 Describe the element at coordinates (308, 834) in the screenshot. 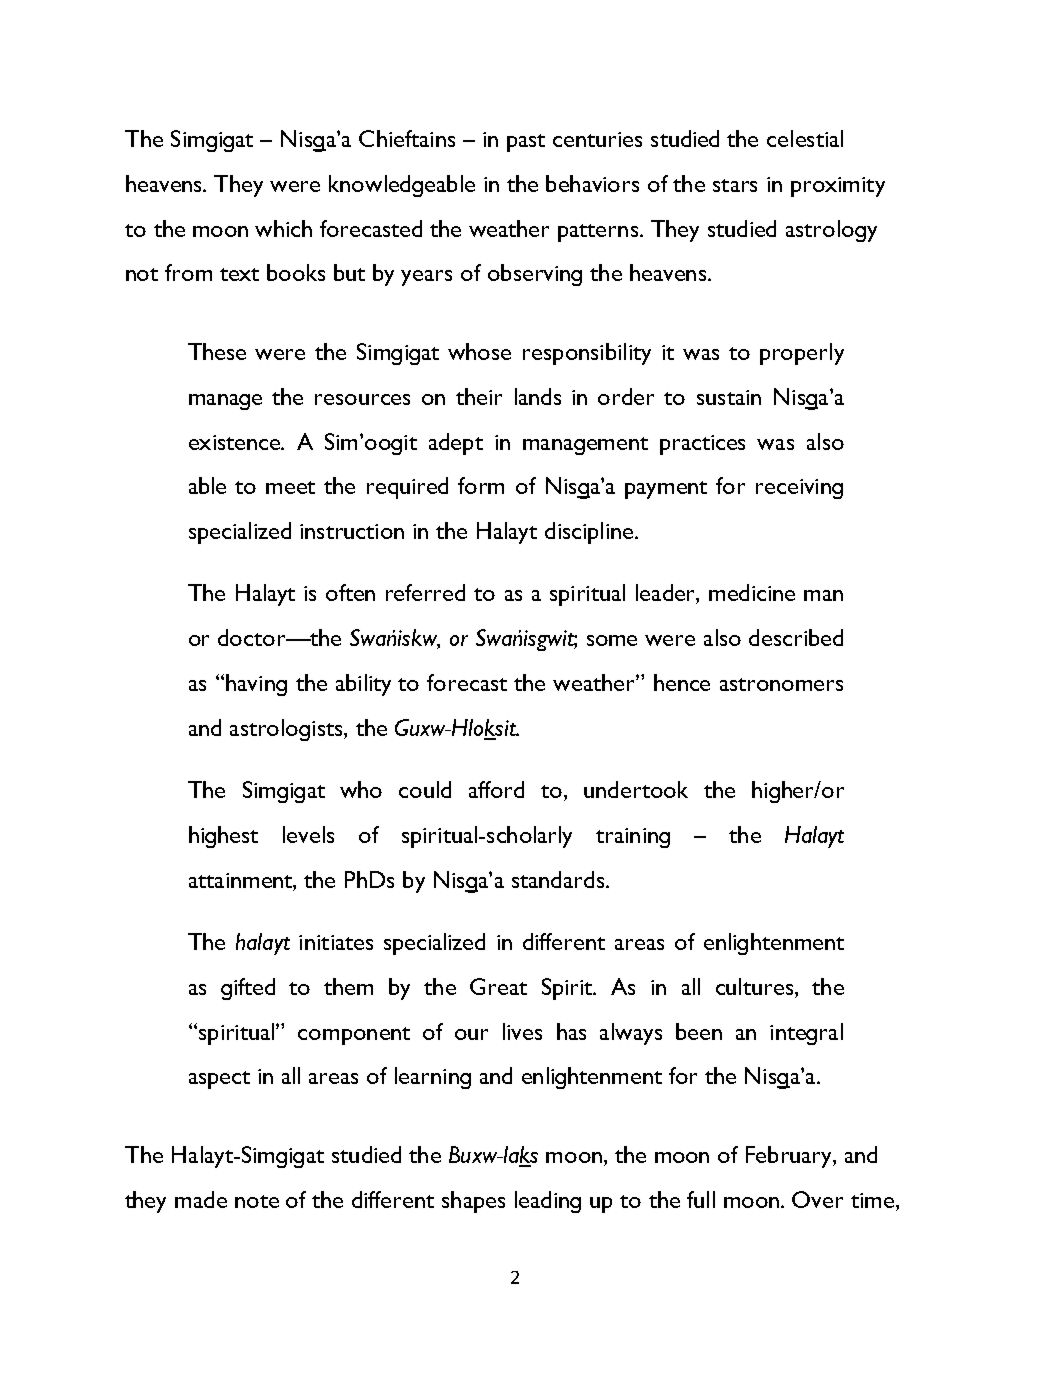

I see `levels` at that location.
